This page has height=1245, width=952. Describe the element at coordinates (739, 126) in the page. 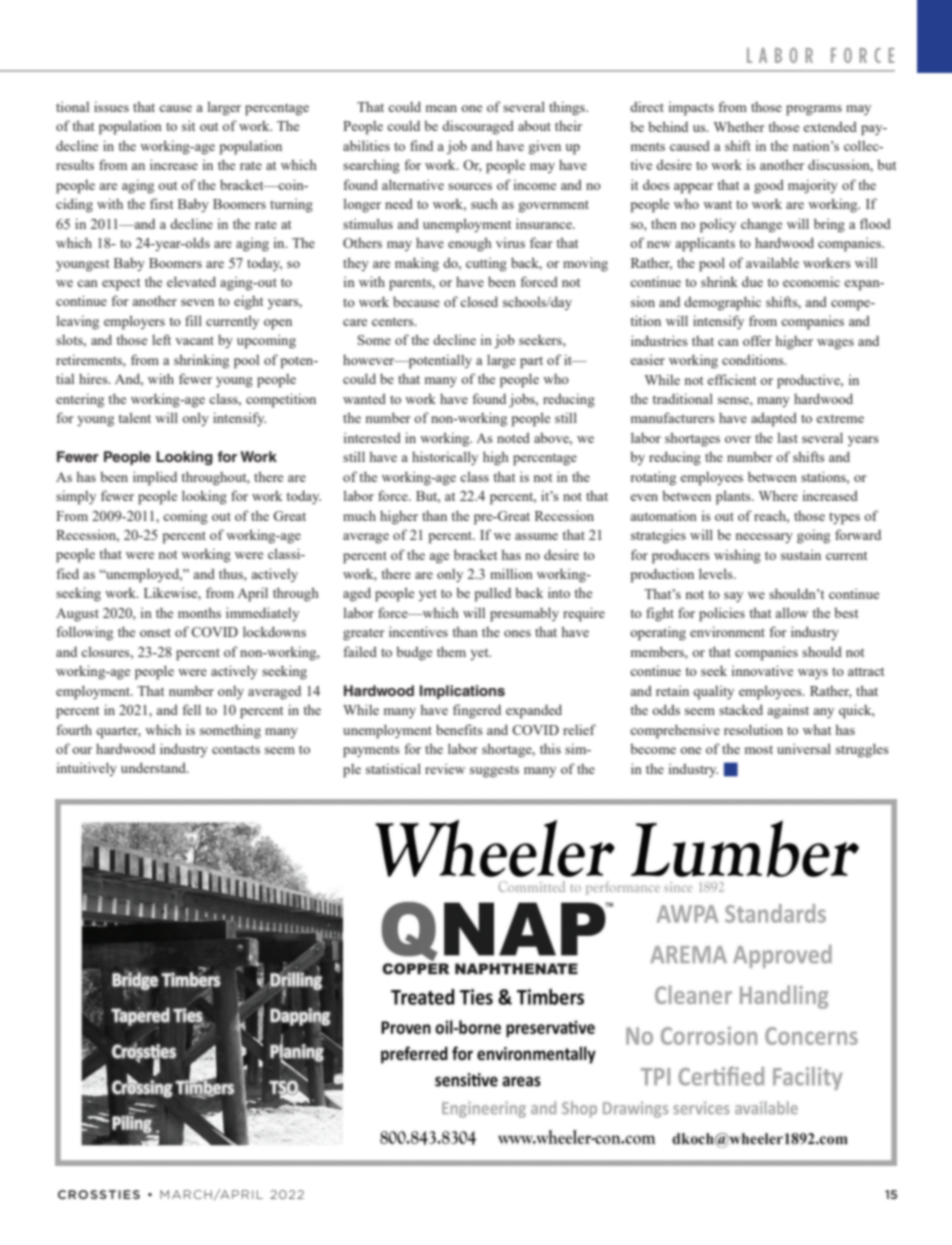

I see `Whether` at that location.
